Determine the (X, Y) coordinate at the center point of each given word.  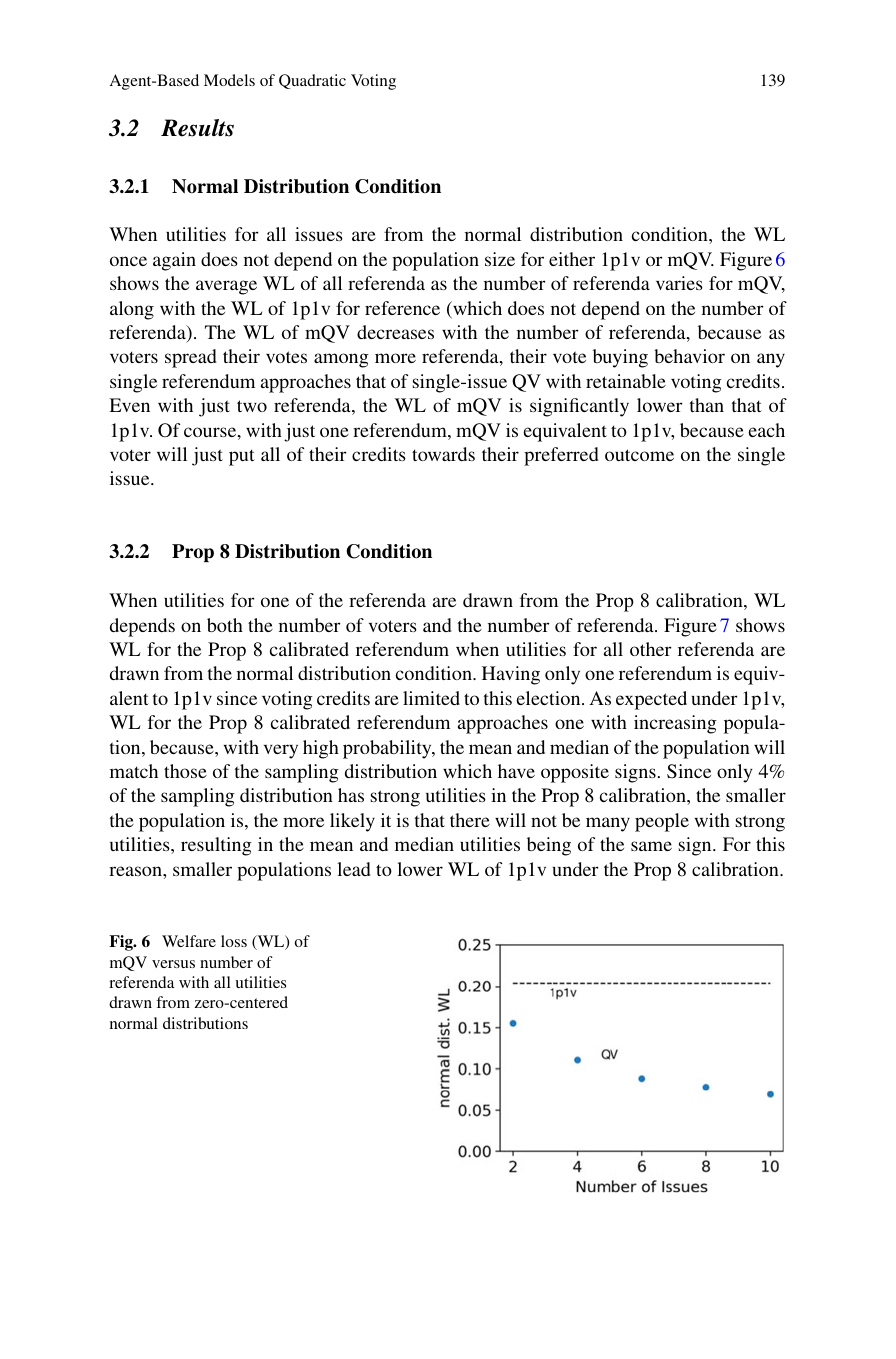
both (225, 625)
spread (191, 358)
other (651, 649)
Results (197, 128)
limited (431, 698)
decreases (395, 332)
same (651, 846)
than (707, 405)
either (572, 259)
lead (354, 869)
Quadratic (312, 81)
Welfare (189, 941)
